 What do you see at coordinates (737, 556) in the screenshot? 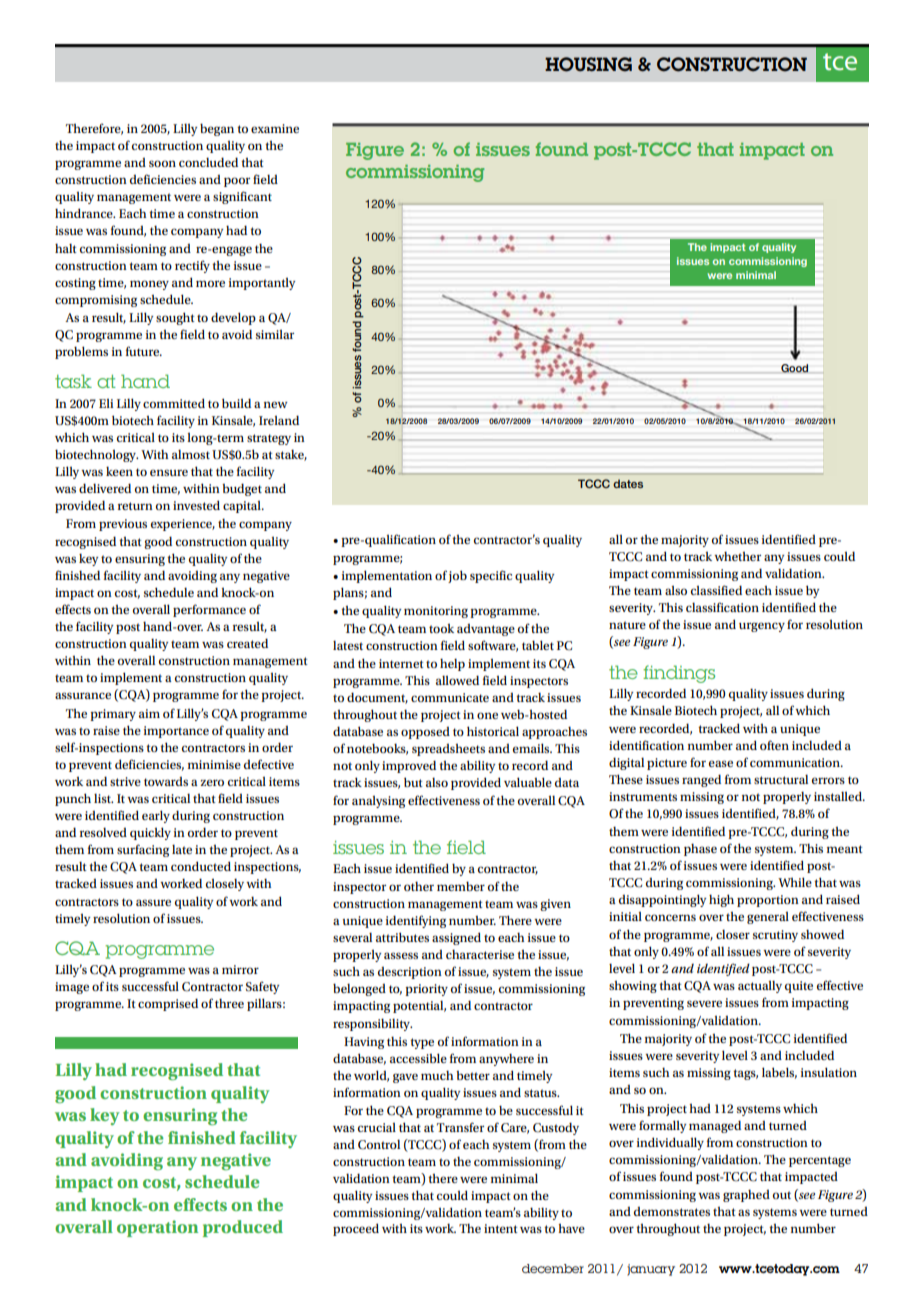
I see `whether` at bounding box center [737, 556].
